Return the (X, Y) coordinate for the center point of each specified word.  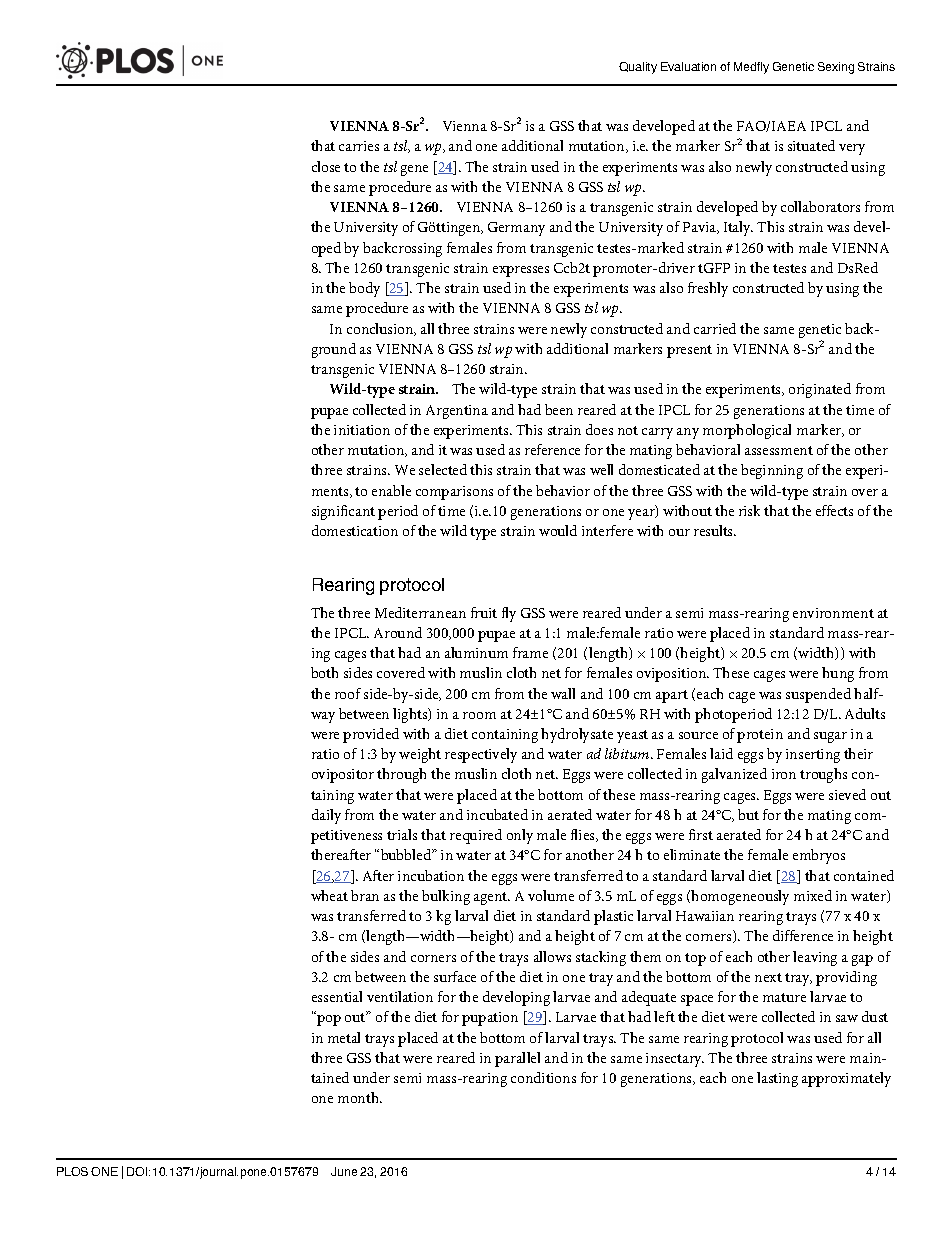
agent (492, 898)
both (324, 672)
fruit (484, 612)
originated (820, 390)
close (326, 166)
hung (838, 674)
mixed (813, 895)
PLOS (72, 1171)
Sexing (836, 68)
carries (359, 146)
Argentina (457, 412)
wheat (329, 895)
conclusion (381, 329)
